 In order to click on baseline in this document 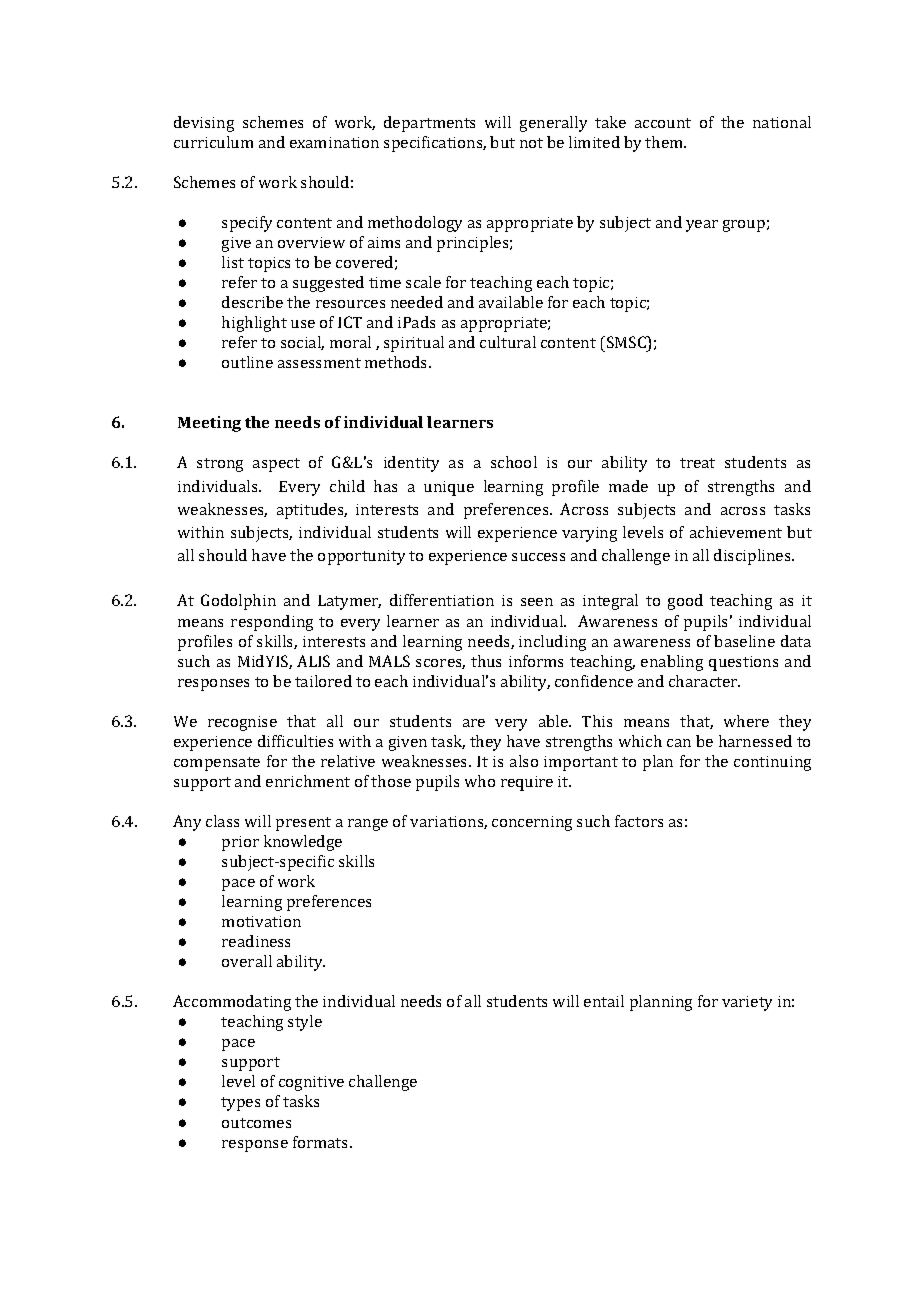, I will do `click(744, 641)`.
